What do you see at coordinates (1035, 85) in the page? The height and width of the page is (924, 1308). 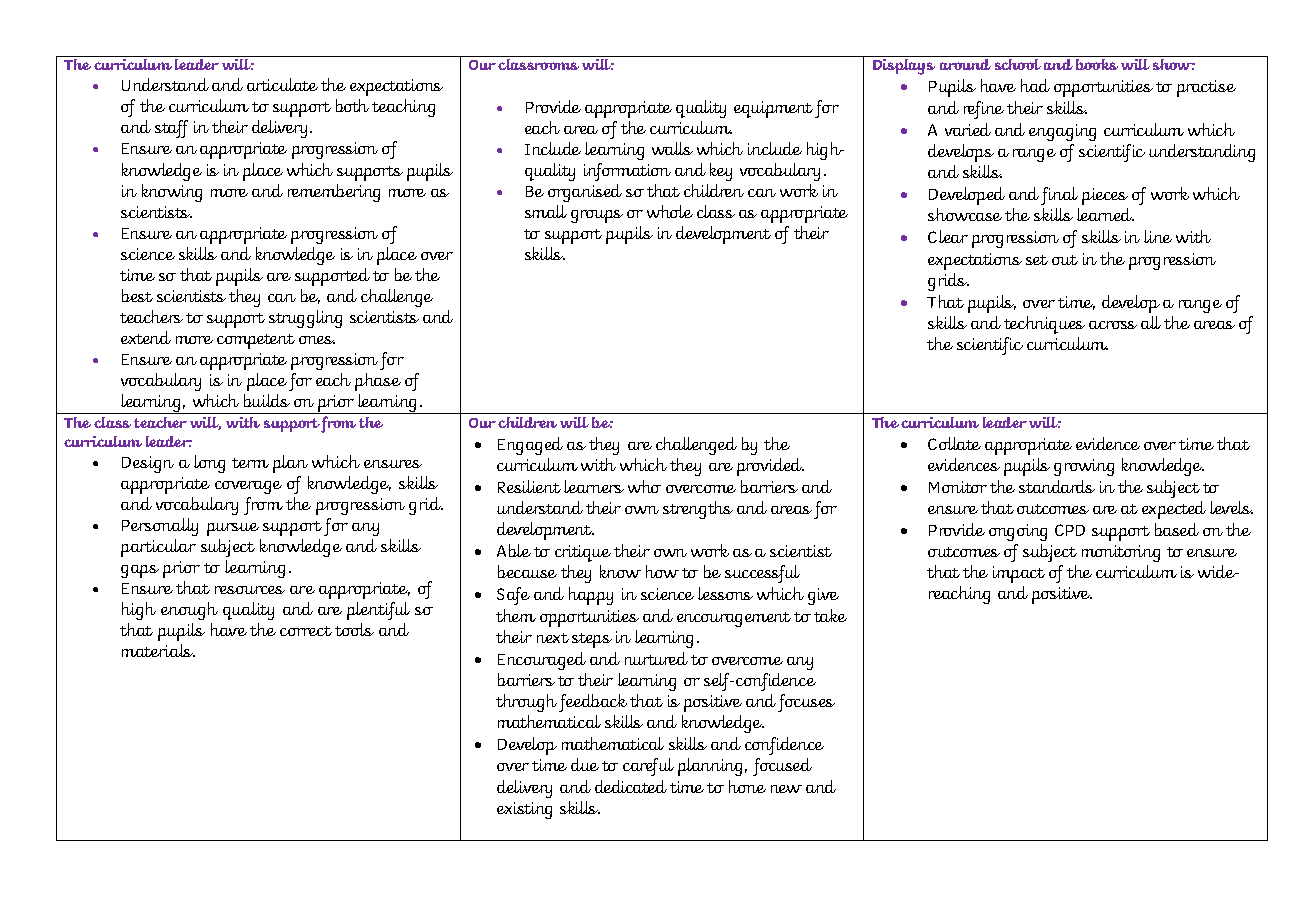 I see `had` at bounding box center [1035, 85].
